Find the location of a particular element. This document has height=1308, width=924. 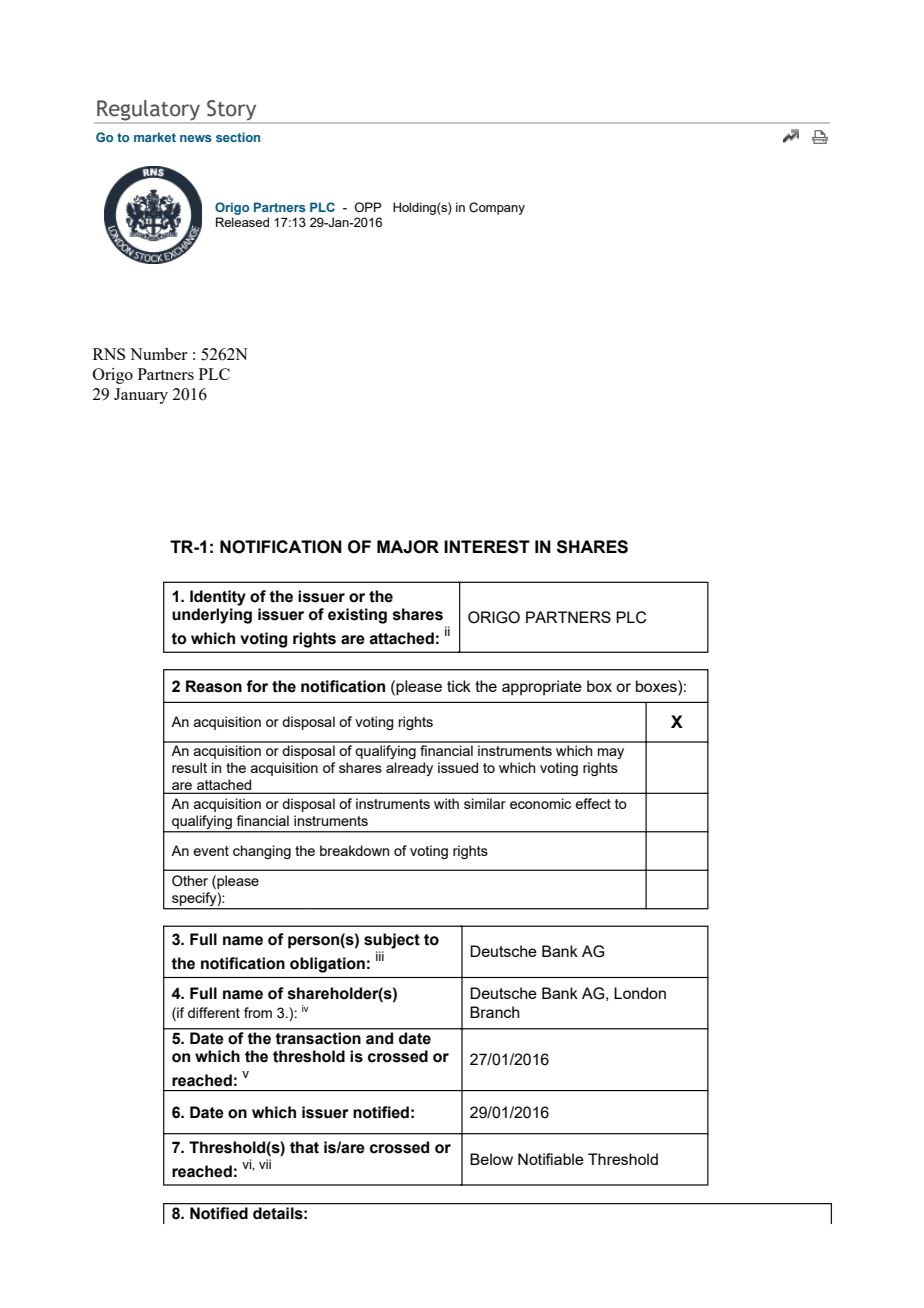

existing is located at coordinates (357, 616).
